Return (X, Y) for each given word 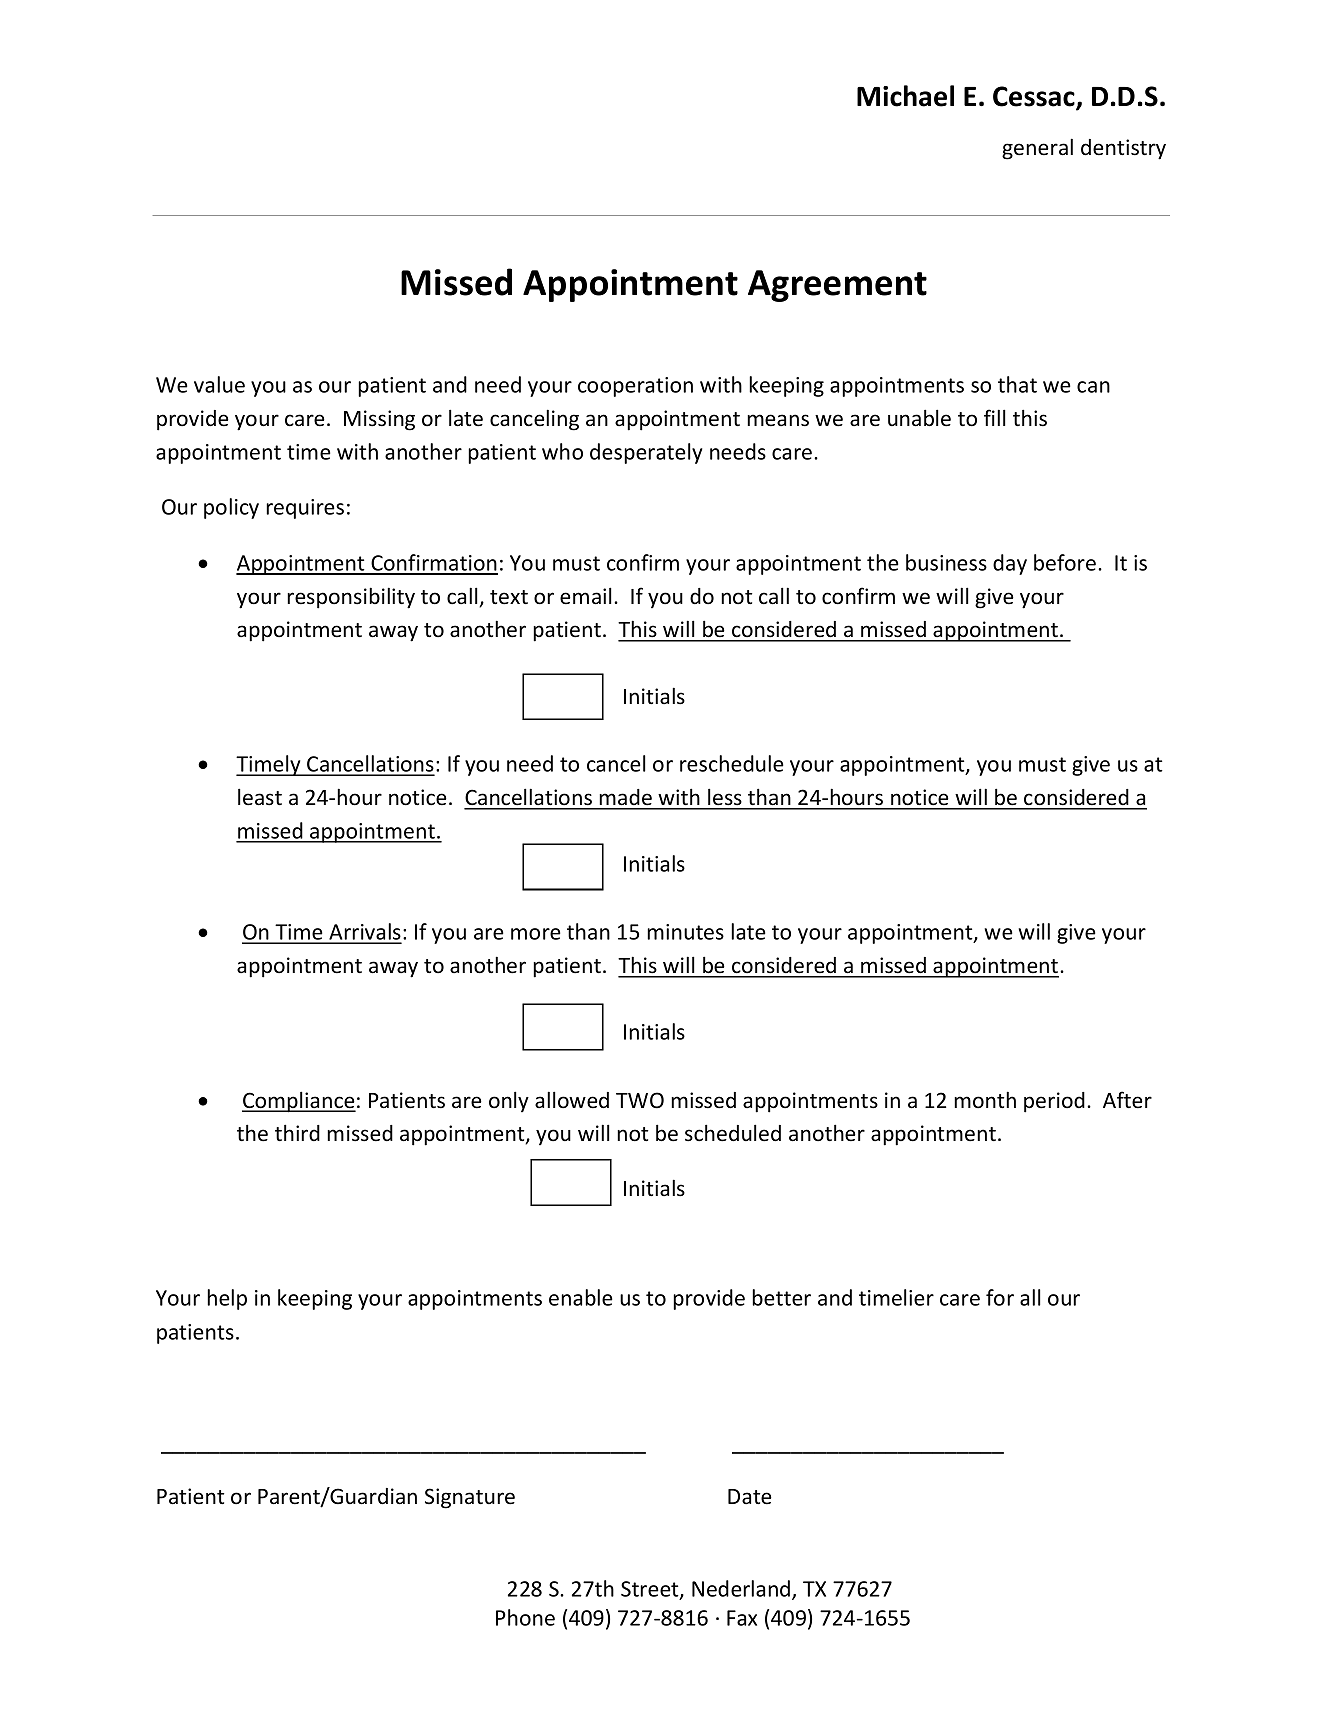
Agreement (837, 286)
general (1037, 149)
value (219, 384)
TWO (640, 1100)
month (985, 1100)
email (586, 596)
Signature (470, 1498)
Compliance (299, 1102)
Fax (742, 1618)
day (1010, 564)
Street (651, 1590)
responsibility (351, 598)
